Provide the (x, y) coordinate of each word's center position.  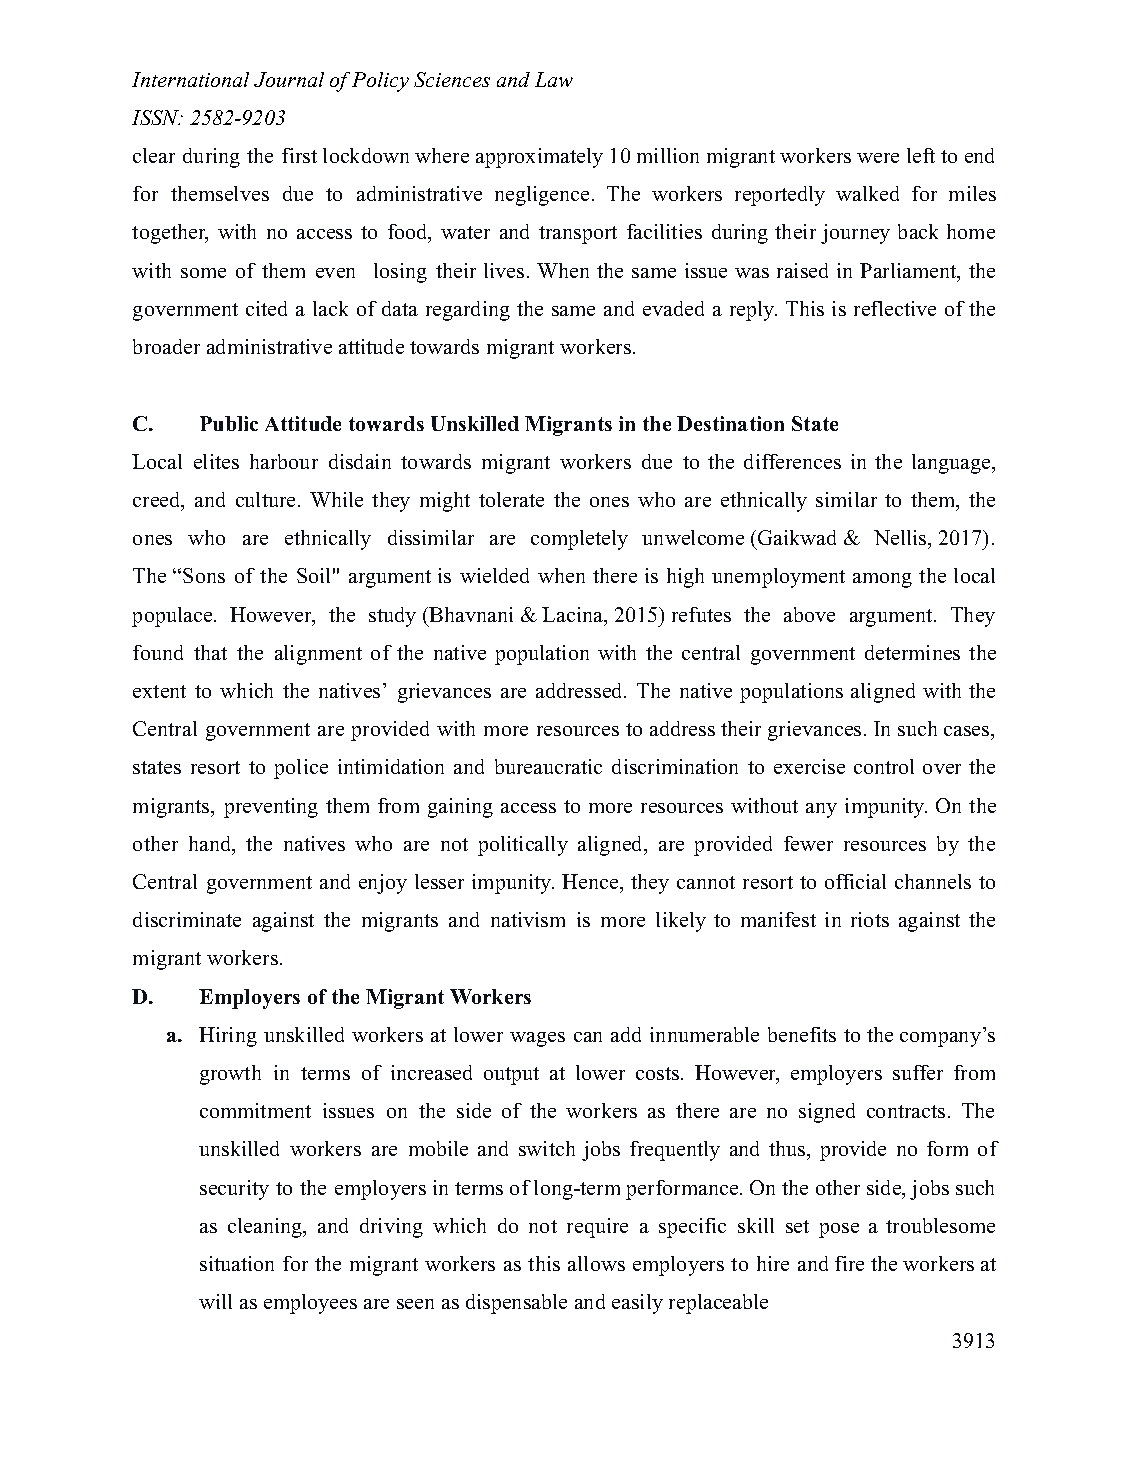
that (210, 652)
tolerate (511, 499)
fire (849, 1263)
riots (870, 919)
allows (596, 1263)
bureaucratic (548, 766)
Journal (289, 79)
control (884, 766)
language (952, 464)
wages (537, 1039)
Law (554, 79)
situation (237, 1263)
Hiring (228, 1037)
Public (229, 423)
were (878, 158)
